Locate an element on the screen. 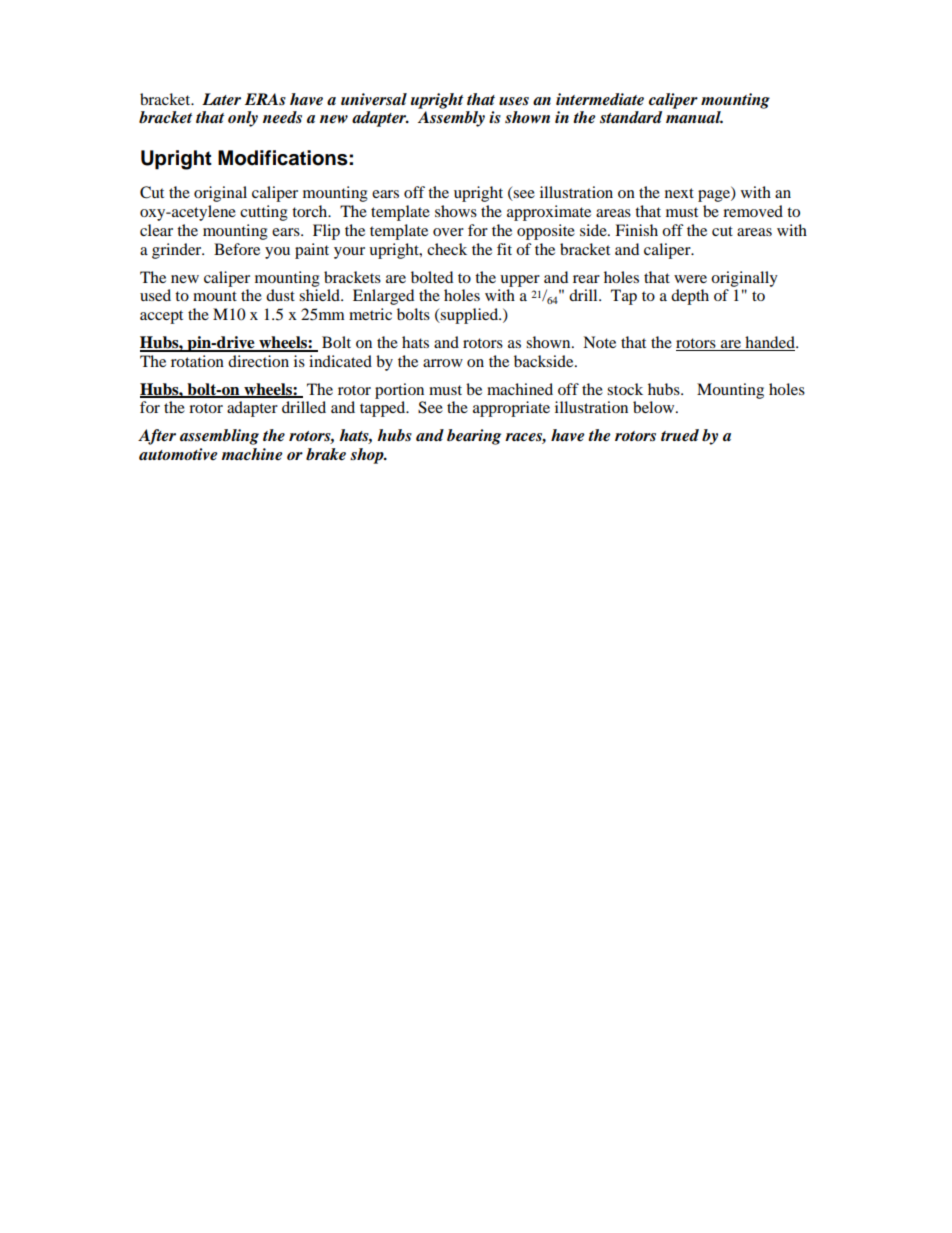 The height and width of the screenshot is (1233, 952). bearing is located at coordinates (474, 437).
